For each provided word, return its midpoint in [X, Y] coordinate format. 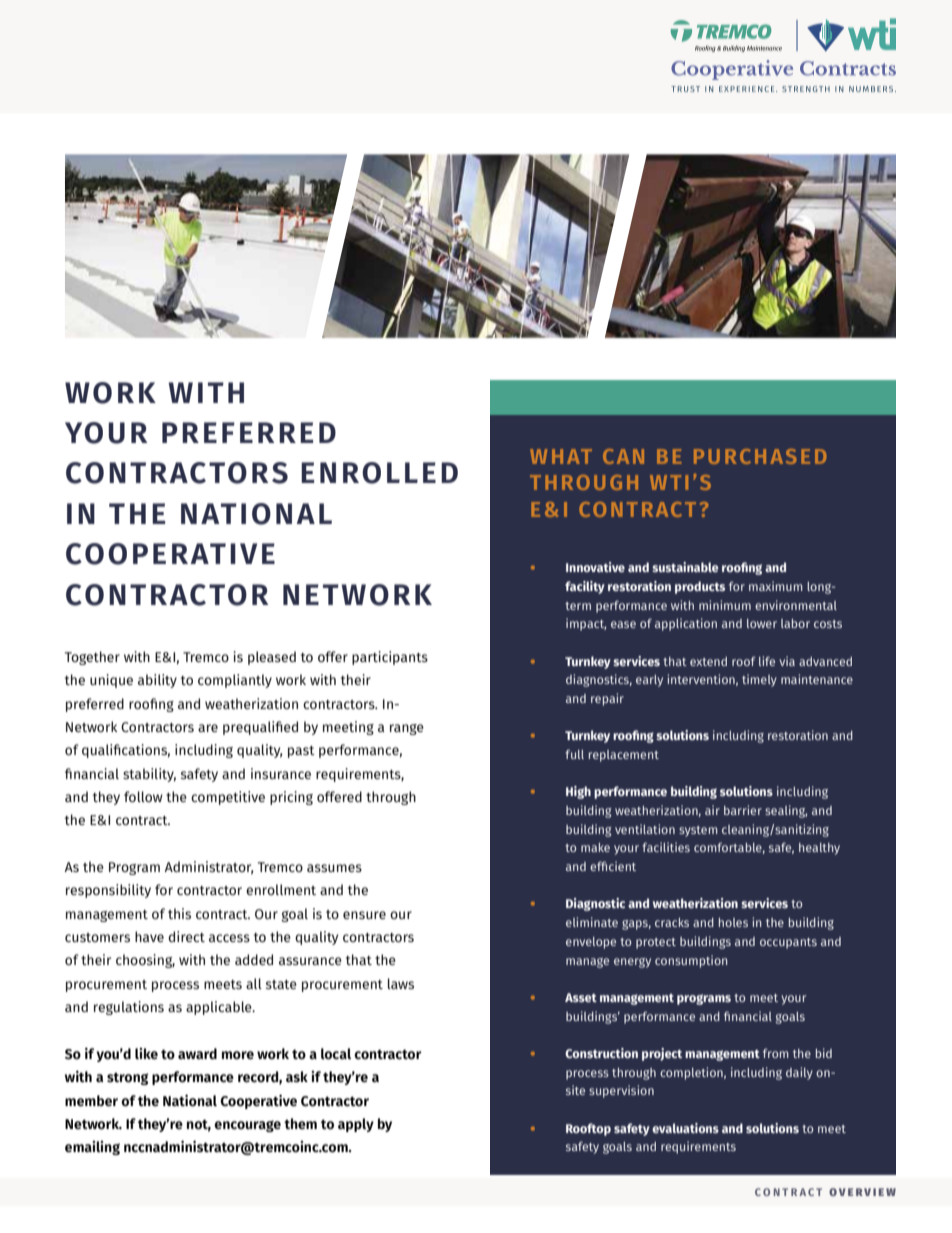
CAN [623, 456]
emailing [92, 1148]
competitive [228, 798]
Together [92, 658]
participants [390, 658]
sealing [786, 811]
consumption [691, 961]
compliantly [235, 681]
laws [401, 983]
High [578, 792]
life [767, 661]
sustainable [685, 567]
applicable [220, 1008]
